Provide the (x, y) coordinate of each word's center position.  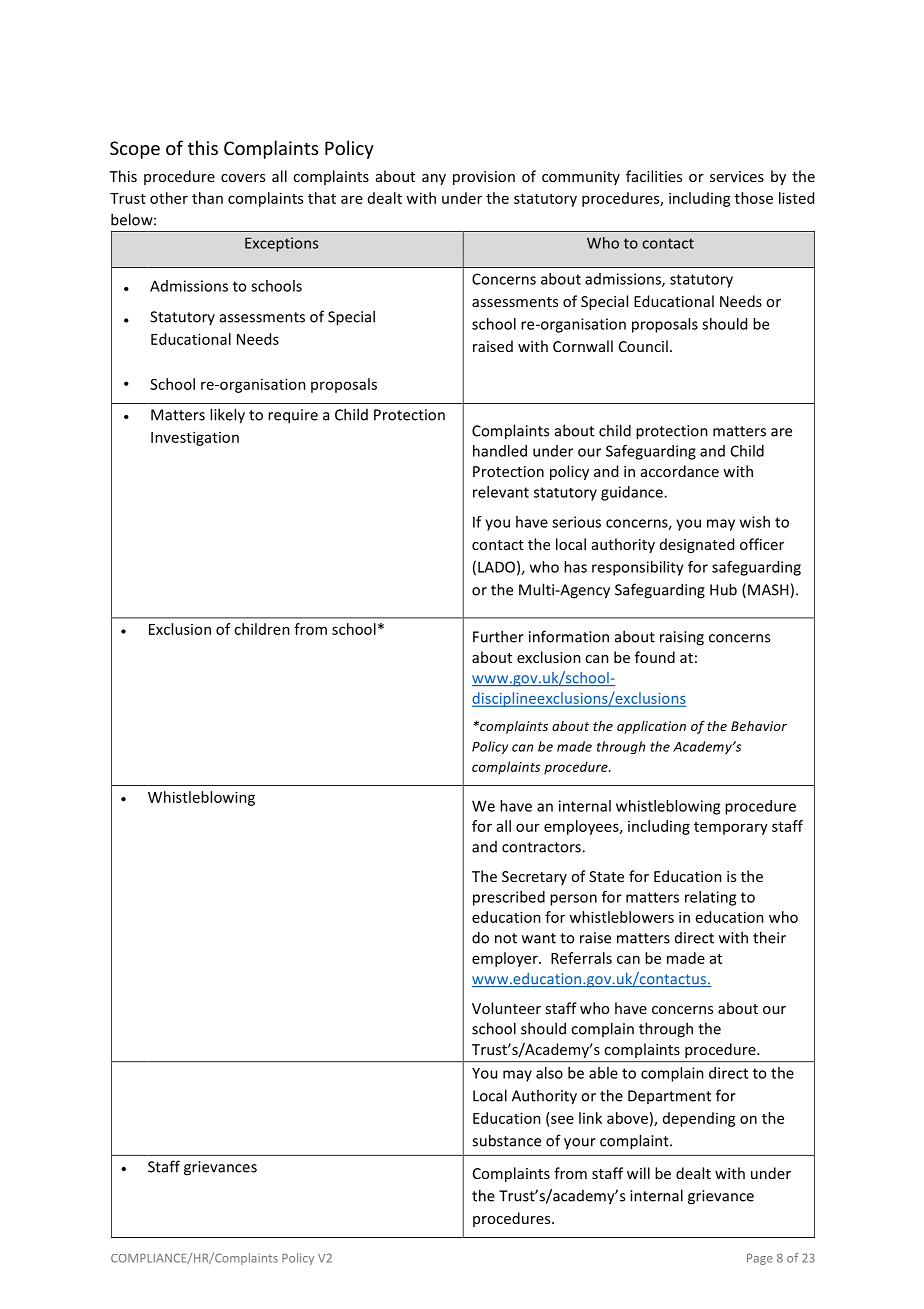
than (207, 198)
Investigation (195, 438)
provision (484, 178)
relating (710, 898)
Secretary (534, 878)
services (737, 176)
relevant (501, 492)
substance (506, 1140)
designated (697, 545)
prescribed (509, 898)
